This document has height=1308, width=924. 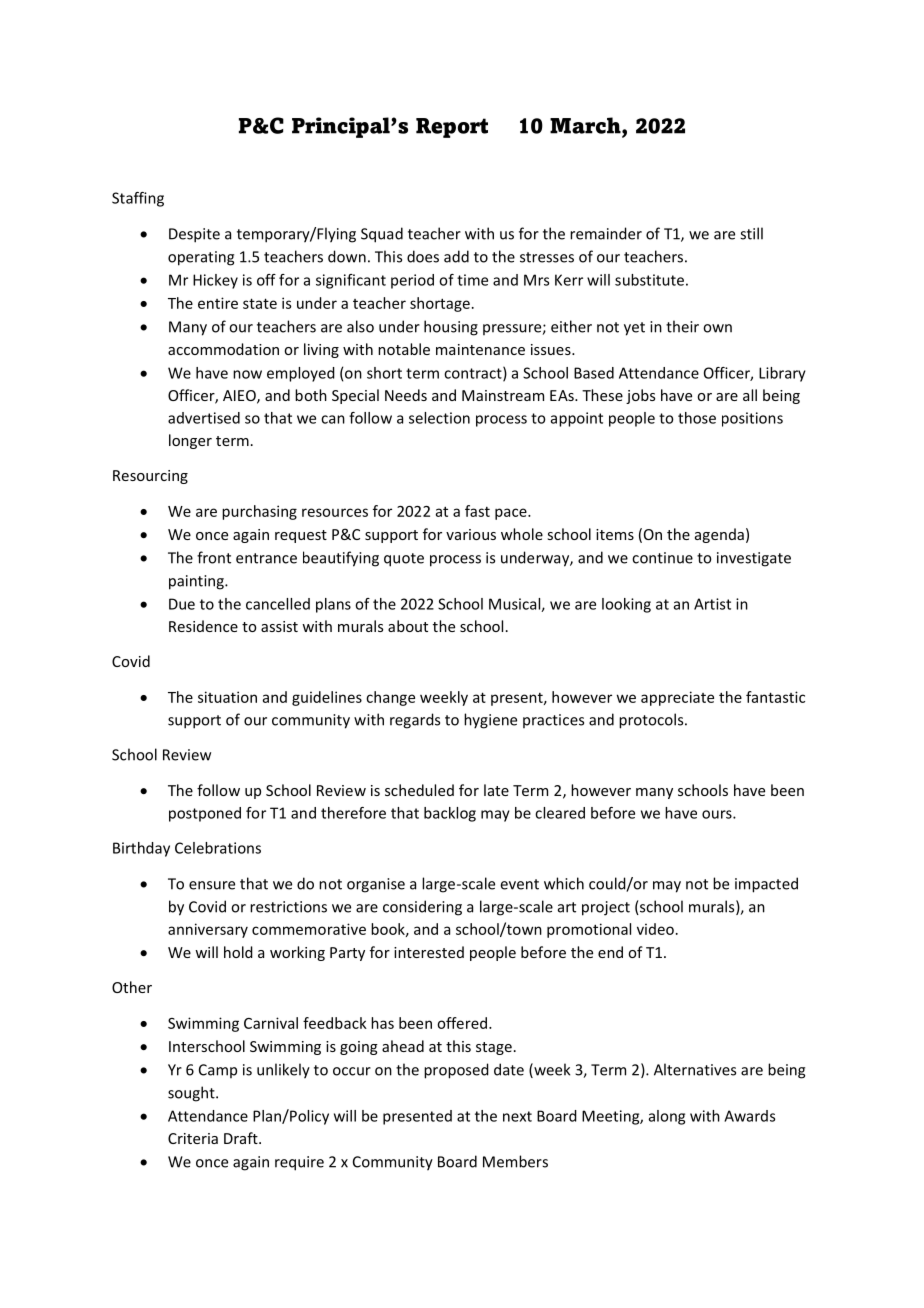 What do you see at coordinates (439, 418) in the document?
I see `selection` at bounding box center [439, 418].
